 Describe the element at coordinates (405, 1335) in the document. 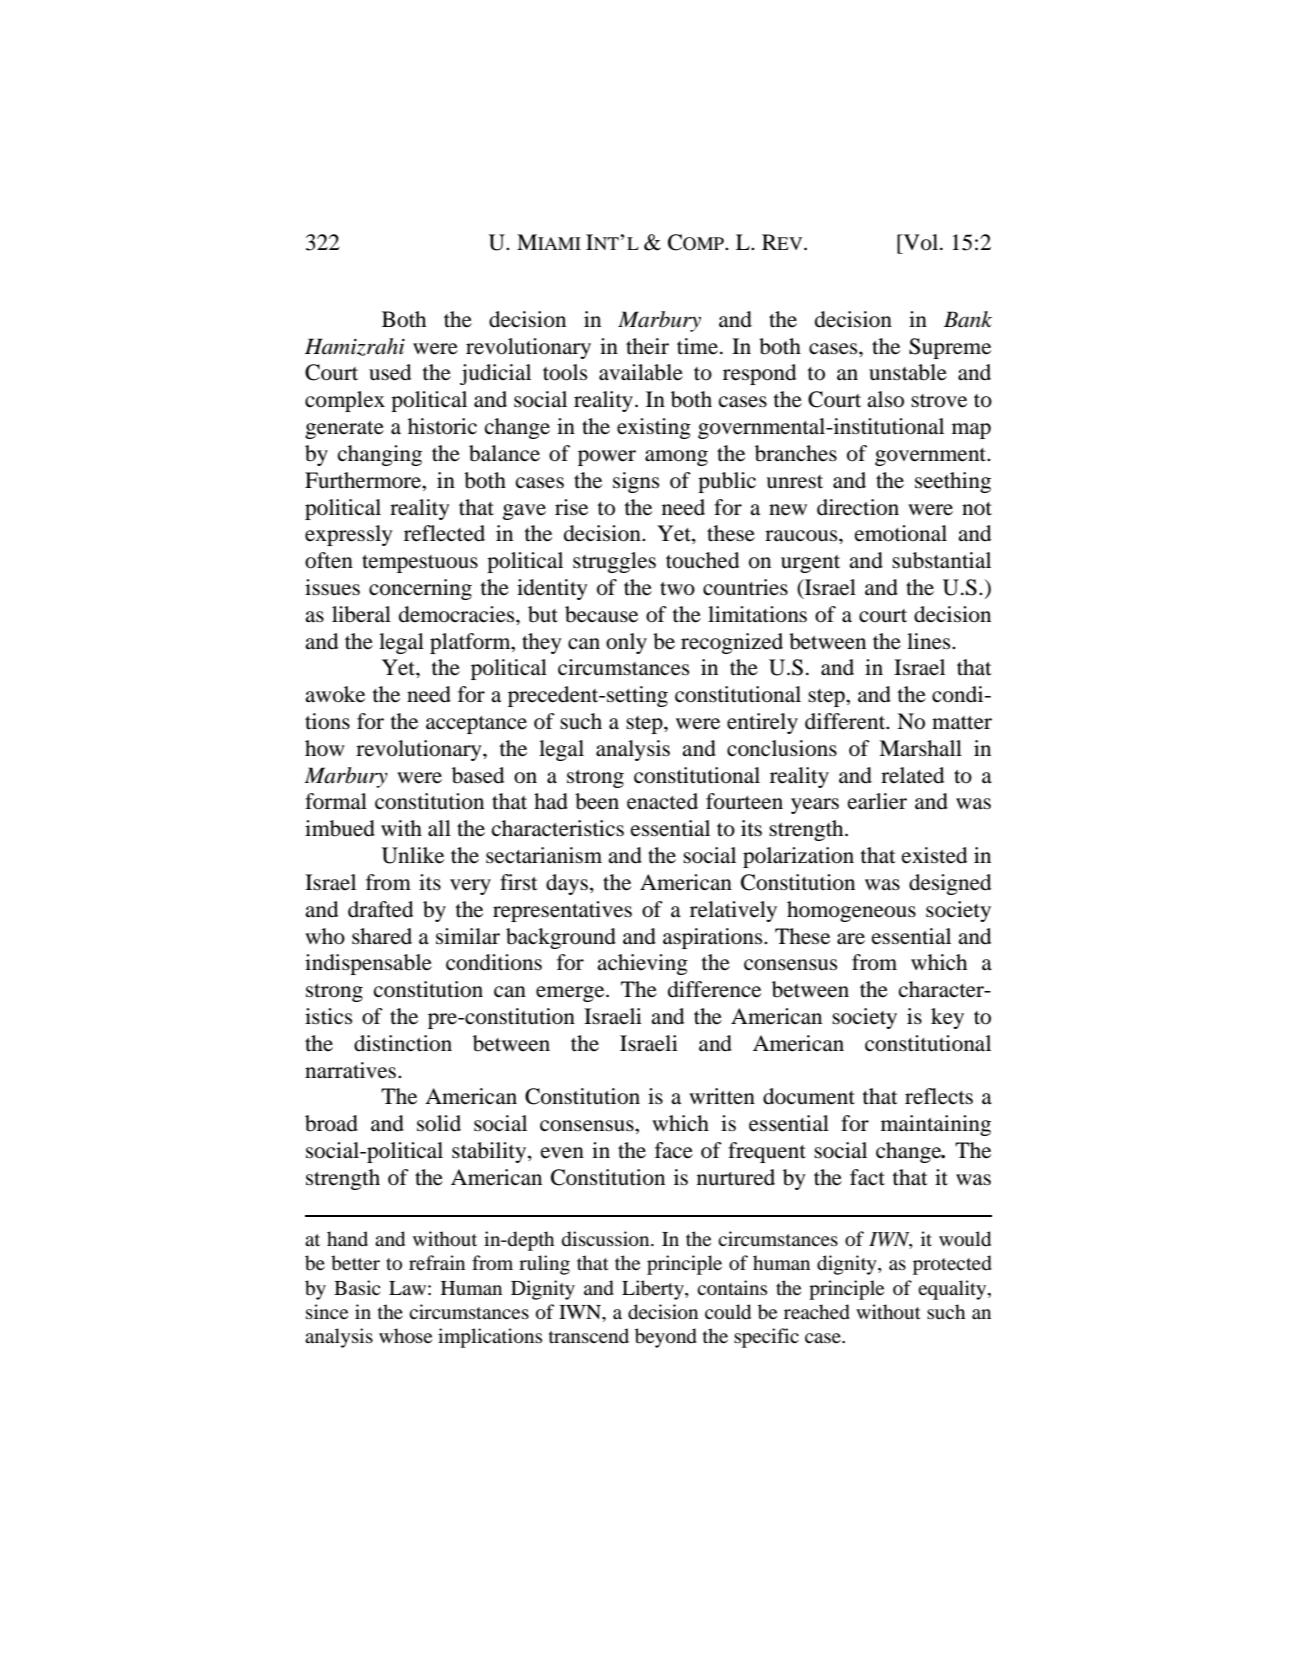

I see `whose` at that location.
